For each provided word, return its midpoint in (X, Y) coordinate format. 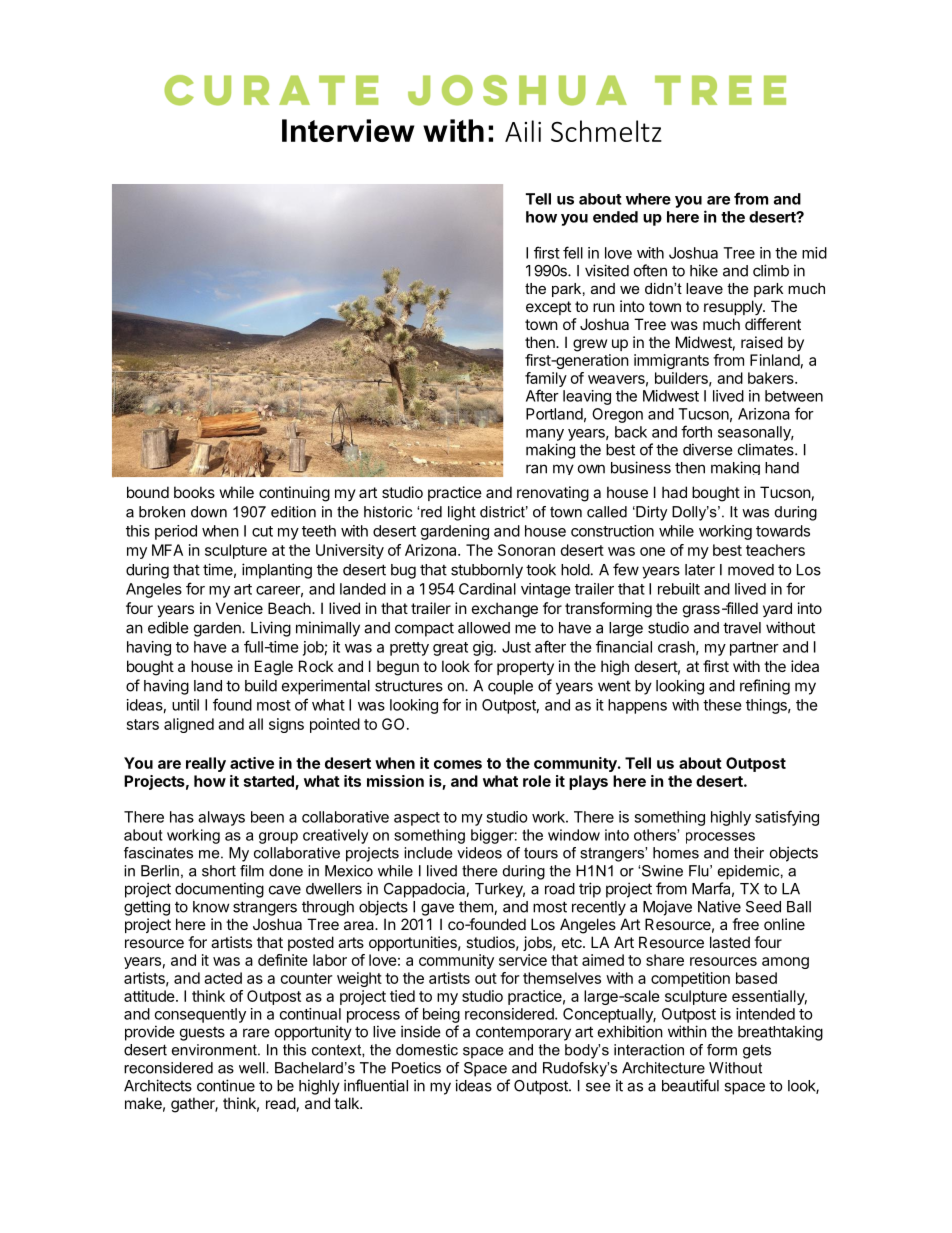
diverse (708, 449)
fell (573, 252)
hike (704, 270)
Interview (348, 130)
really (206, 764)
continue (226, 1085)
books (194, 492)
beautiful (690, 1085)
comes (458, 764)
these (722, 705)
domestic (427, 1050)
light (462, 513)
